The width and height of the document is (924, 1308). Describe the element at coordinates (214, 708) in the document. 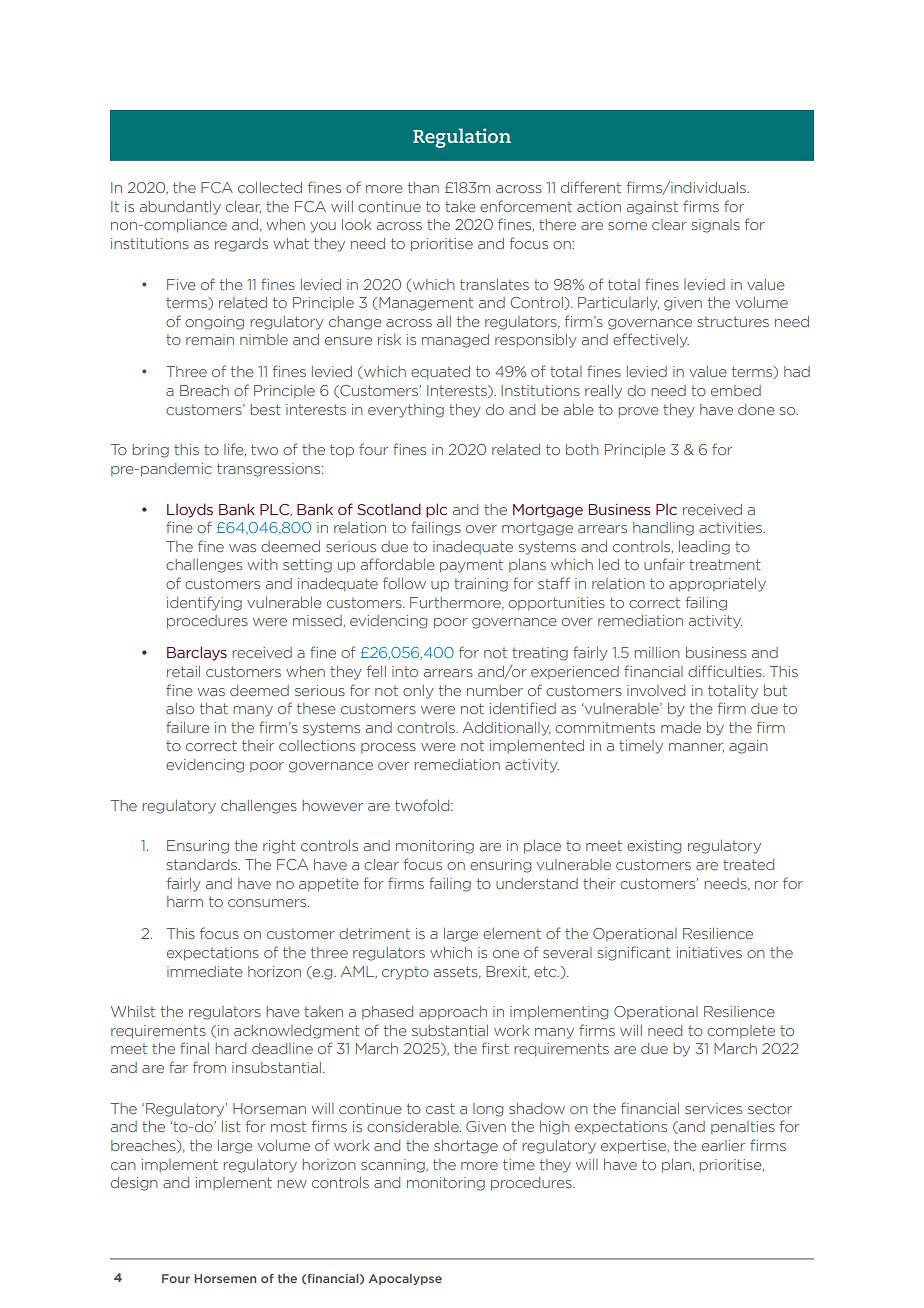

I see `that` at that location.
